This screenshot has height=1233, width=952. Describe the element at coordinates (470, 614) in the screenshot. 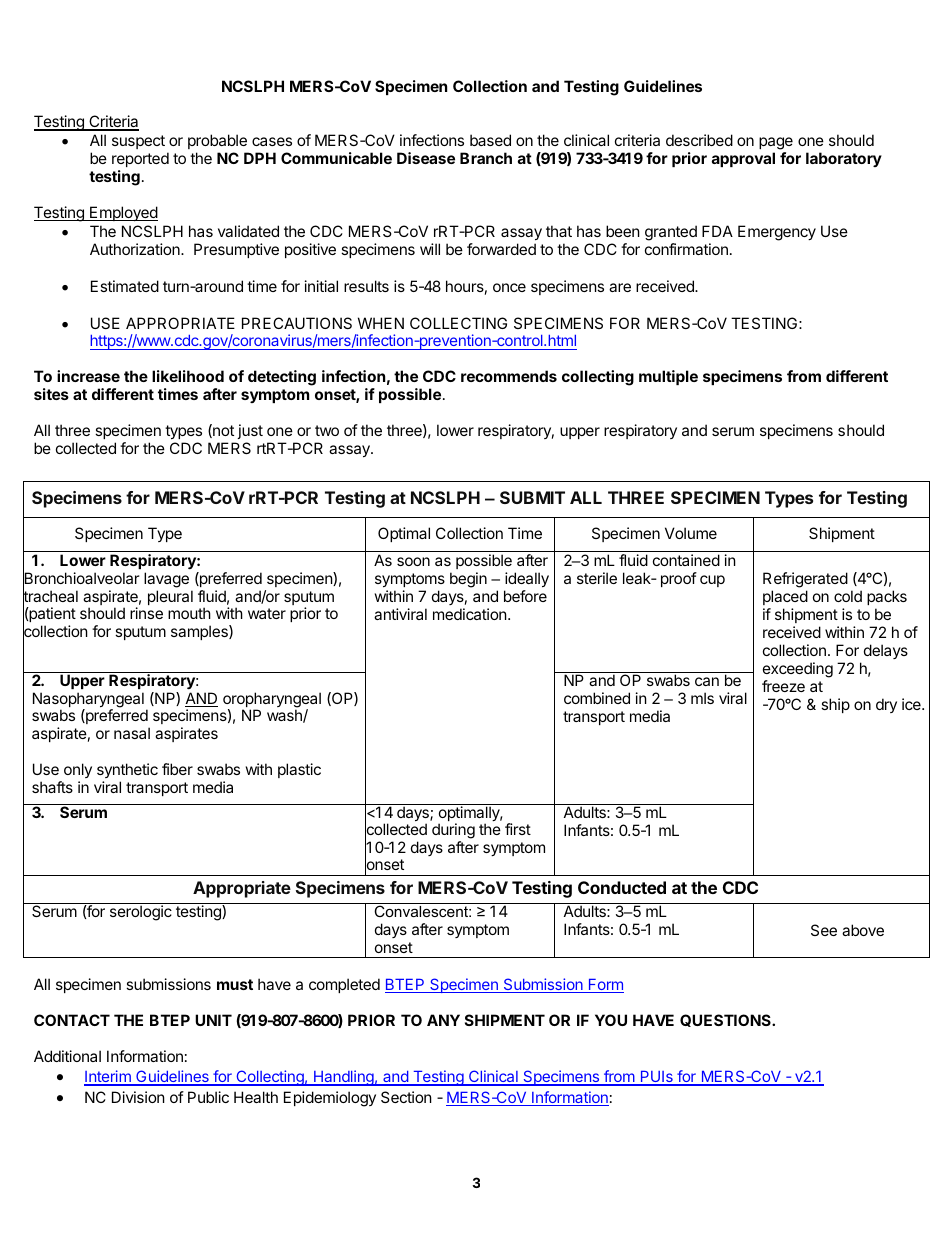

I see `medication` at that location.
